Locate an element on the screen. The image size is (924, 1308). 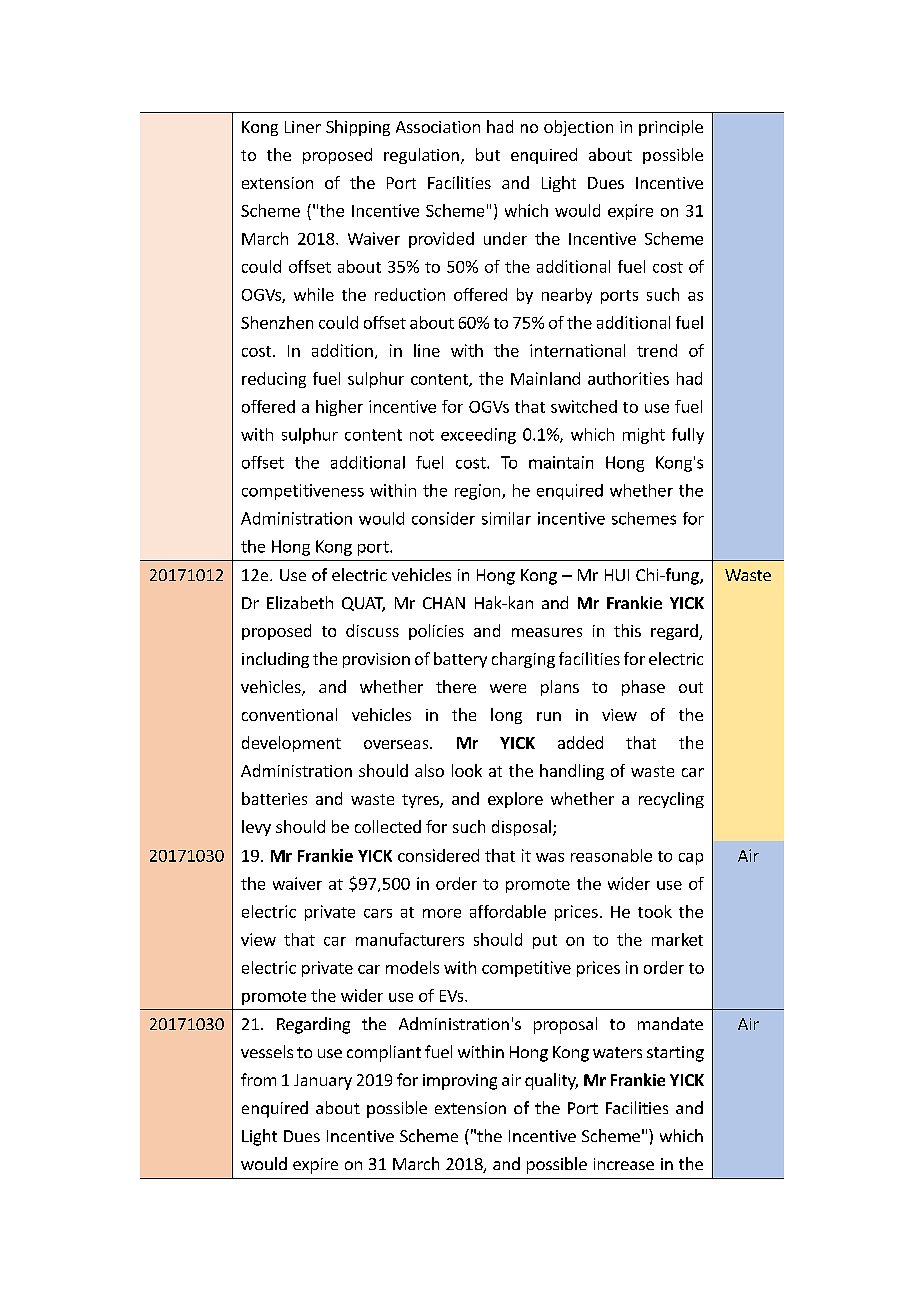
but is located at coordinates (488, 154).
